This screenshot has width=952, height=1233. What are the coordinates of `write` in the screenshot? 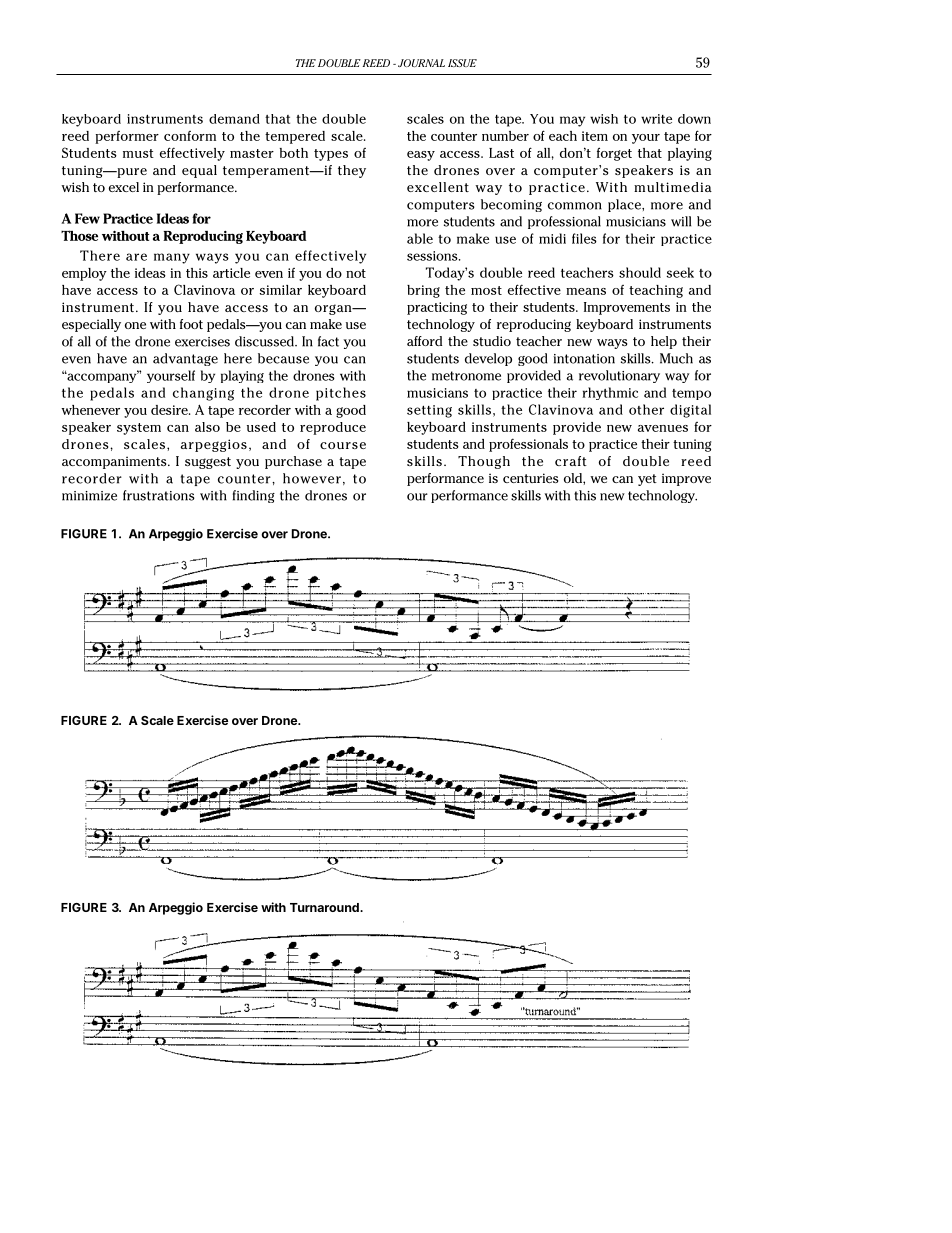 It's located at (656, 119).
